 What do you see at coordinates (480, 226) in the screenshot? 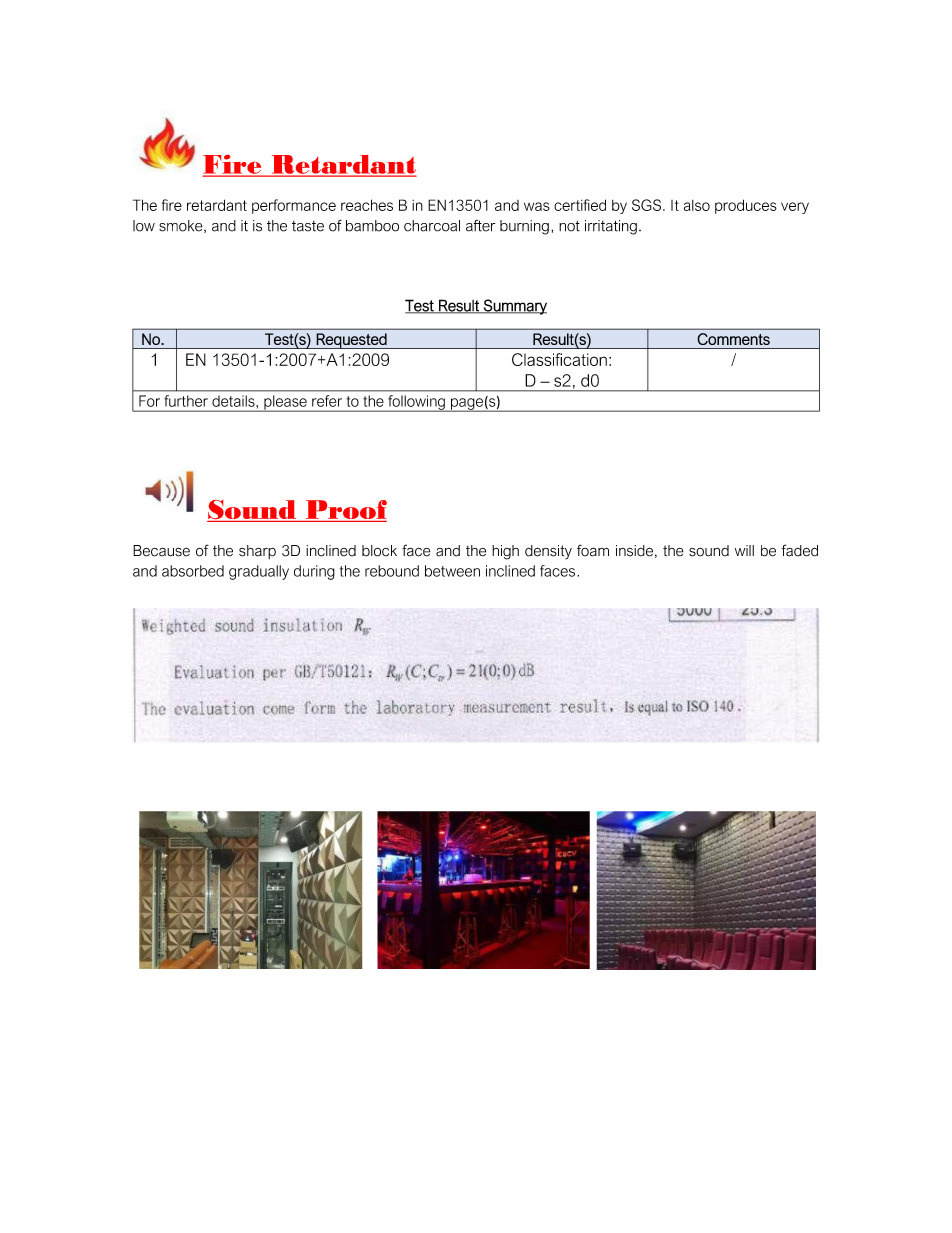
I see `after` at bounding box center [480, 226].
